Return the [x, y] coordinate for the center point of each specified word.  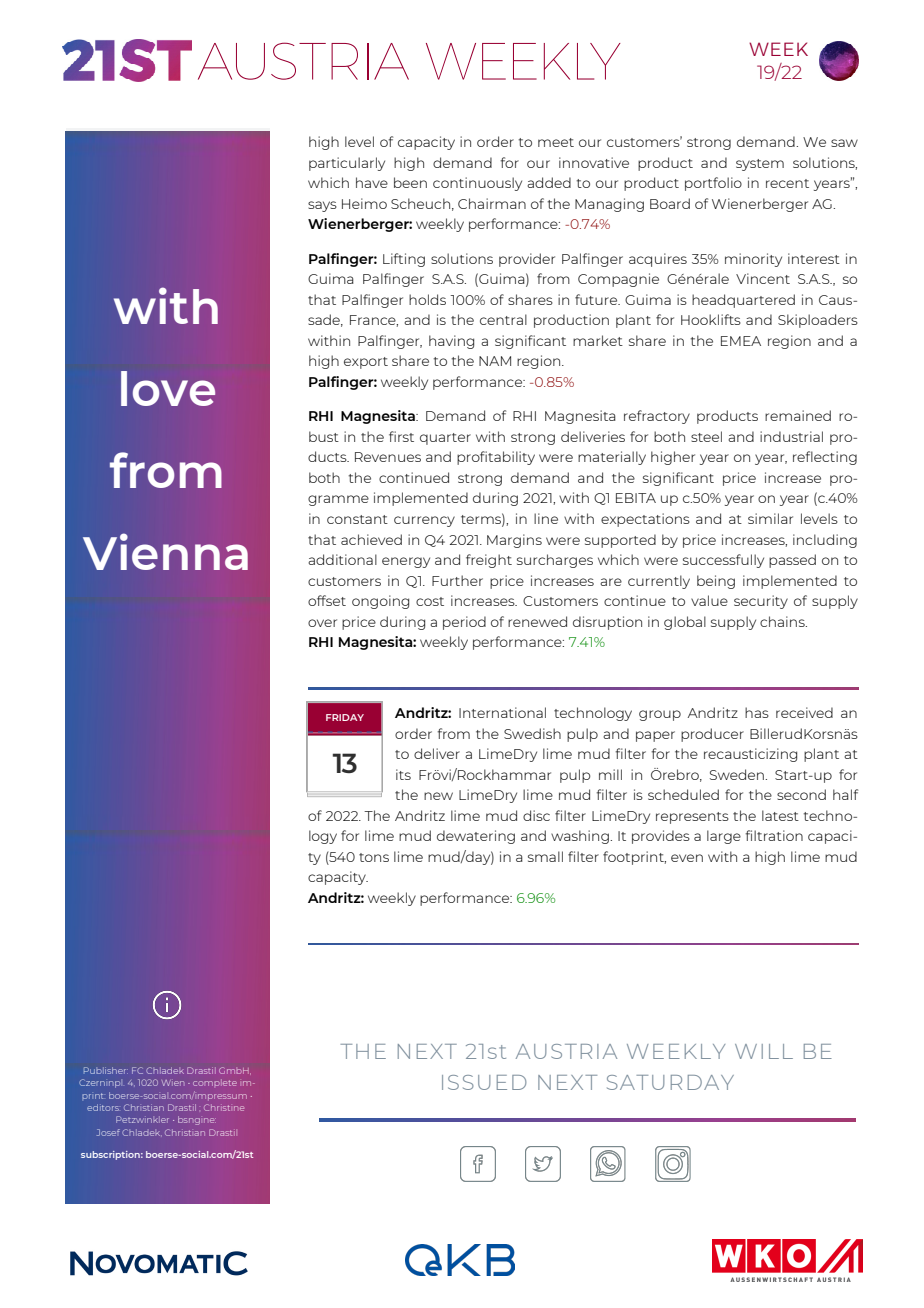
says [322, 206]
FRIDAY [345, 717]
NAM [495, 361]
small [545, 856]
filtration [774, 835]
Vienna [165, 551]
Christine [224, 1107]
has [757, 712]
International [502, 712]
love [168, 388]
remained [798, 415]
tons [374, 857]
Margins [514, 541]
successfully [723, 561]
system [760, 165]
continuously [477, 184]
